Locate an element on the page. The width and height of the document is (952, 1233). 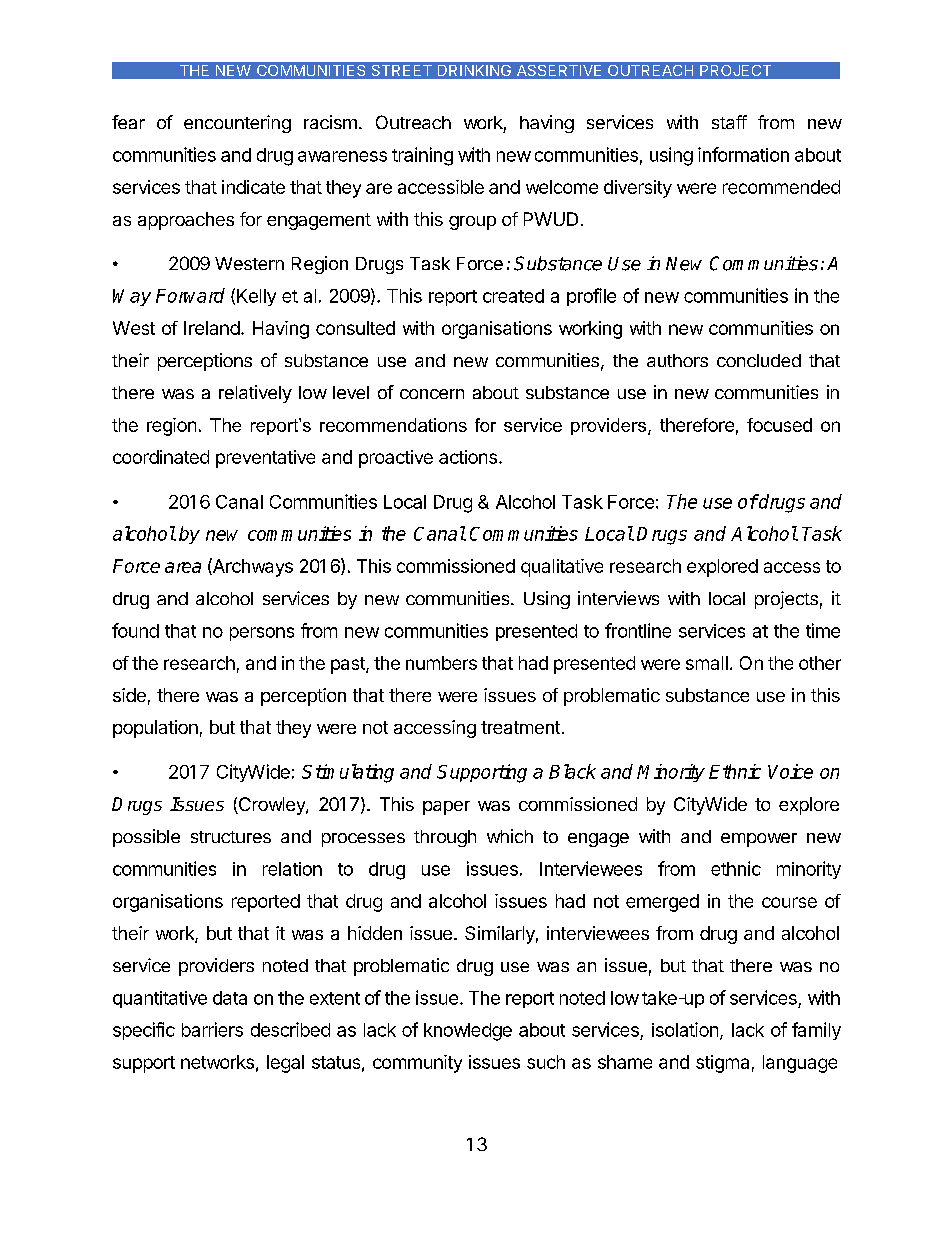
focused is located at coordinates (779, 425).
